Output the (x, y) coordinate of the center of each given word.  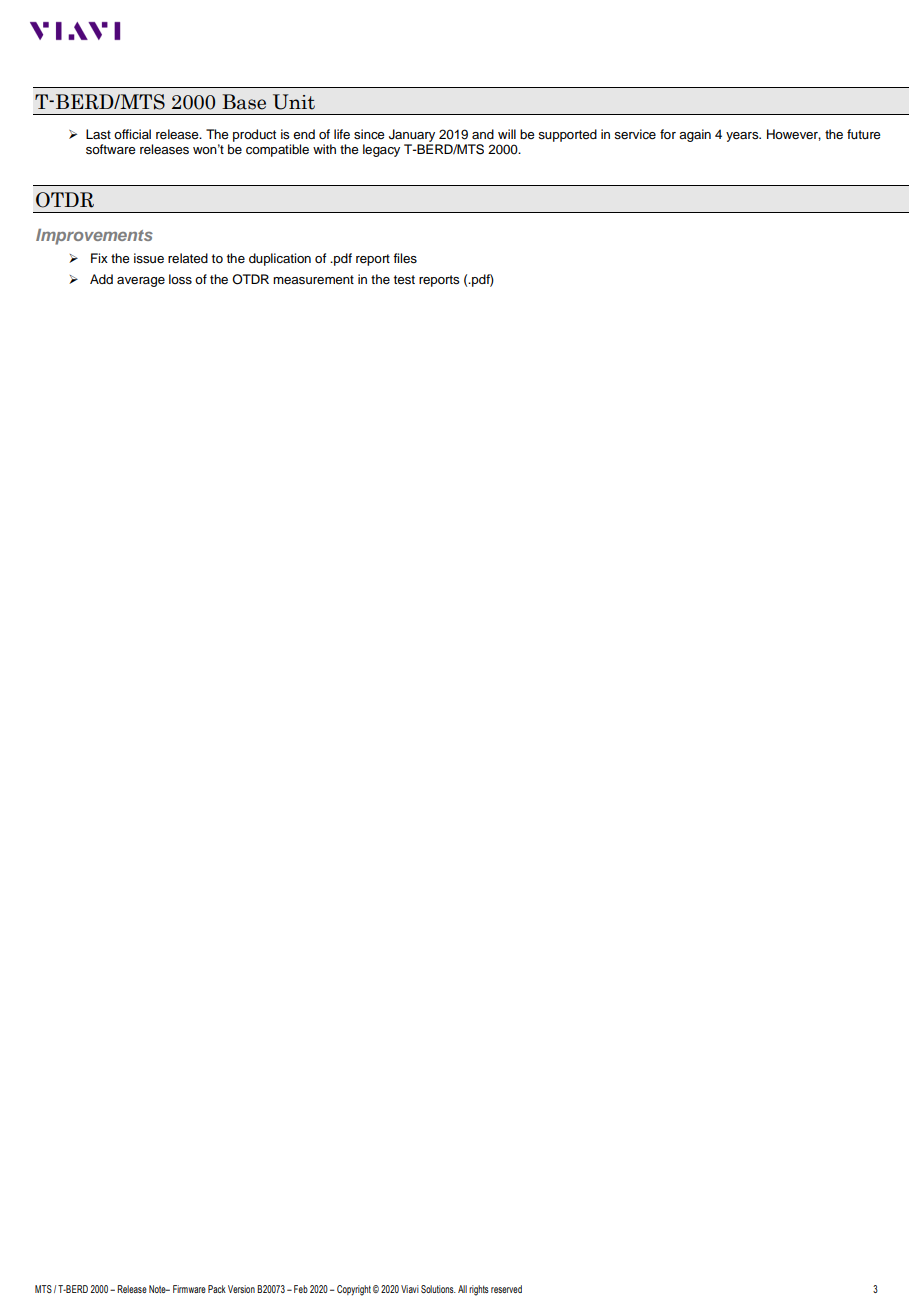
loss (180, 279)
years (743, 137)
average (141, 282)
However (794, 135)
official (132, 134)
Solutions (438, 1289)
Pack (217, 1289)
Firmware (189, 1289)
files (405, 258)
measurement (313, 279)
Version (241, 1289)
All (462, 1289)
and (483, 134)
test (404, 279)
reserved (506, 1289)
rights (479, 1290)
